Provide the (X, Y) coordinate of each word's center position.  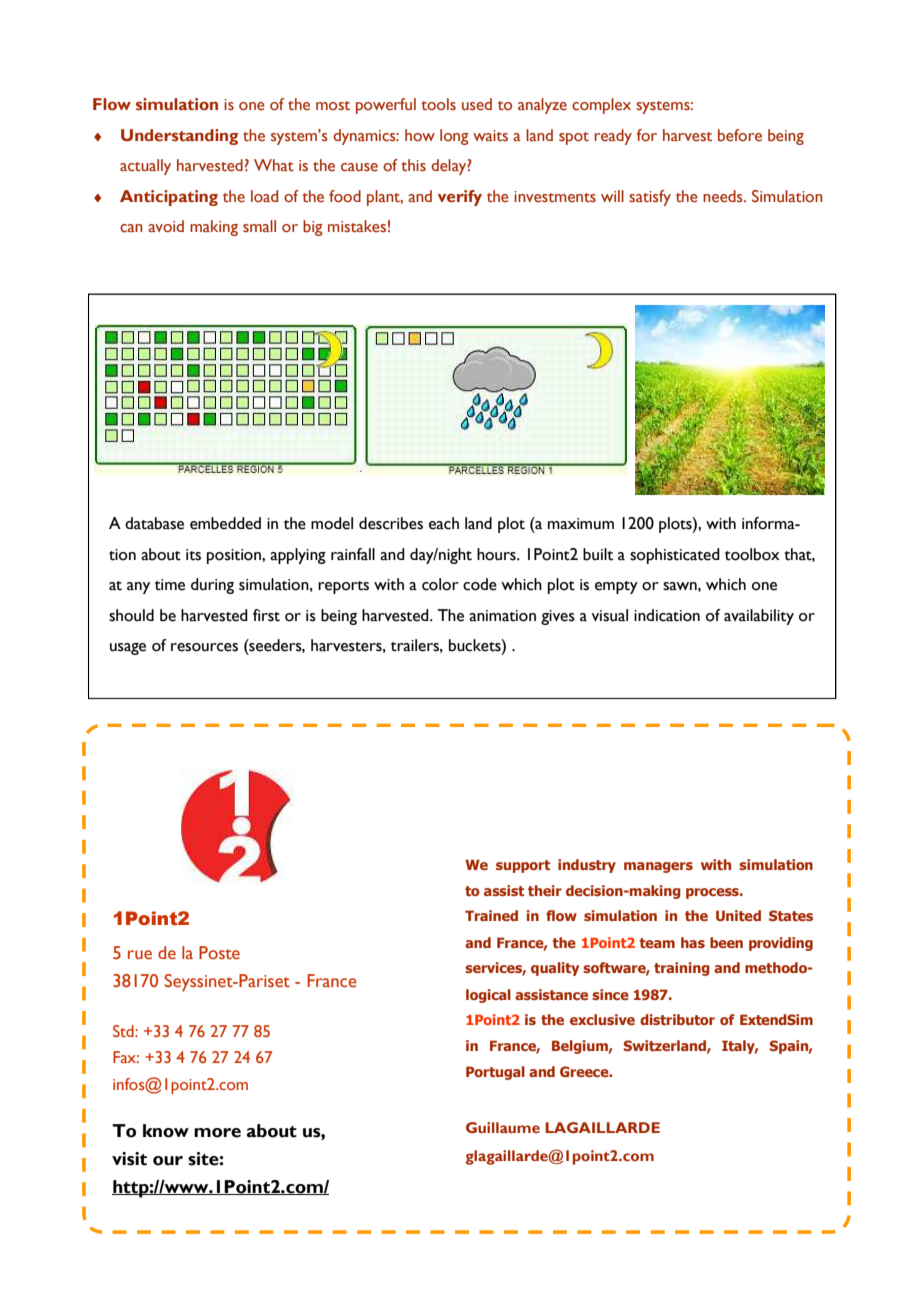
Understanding (179, 137)
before (740, 135)
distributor (677, 1019)
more (217, 1133)
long (454, 137)
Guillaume (503, 1127)
